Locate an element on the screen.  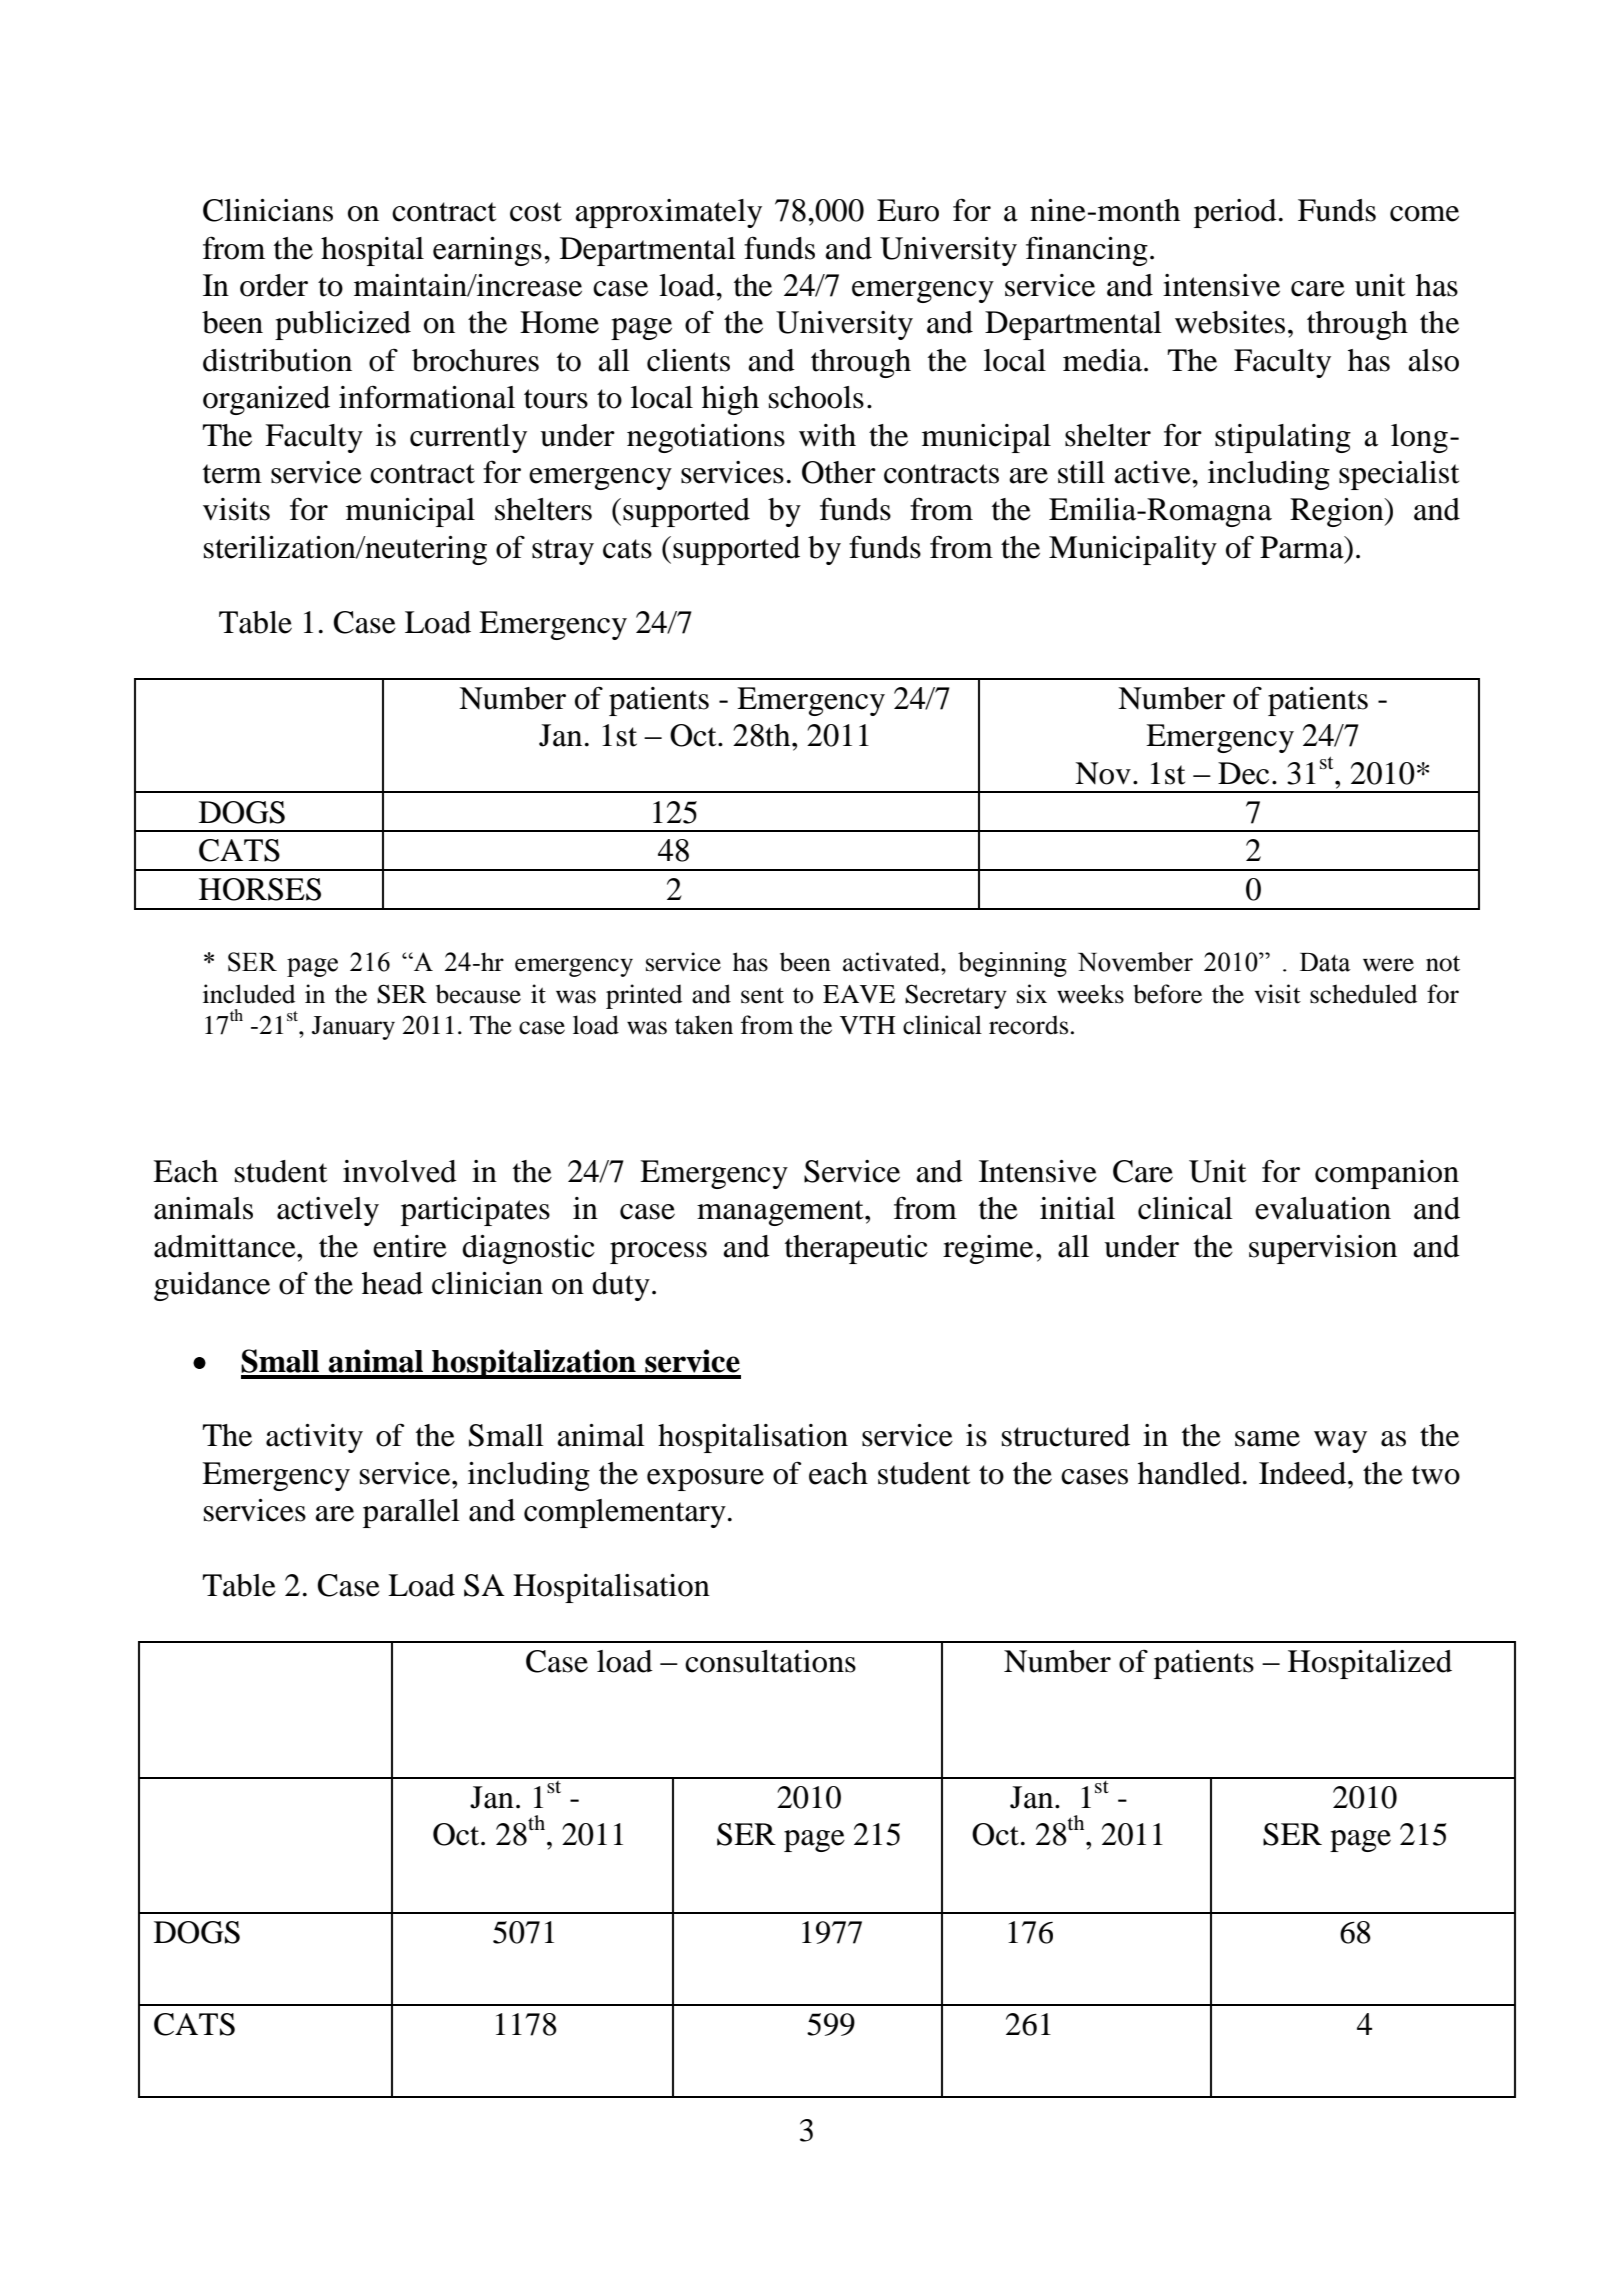
order is located at coordinates (274, 285).
